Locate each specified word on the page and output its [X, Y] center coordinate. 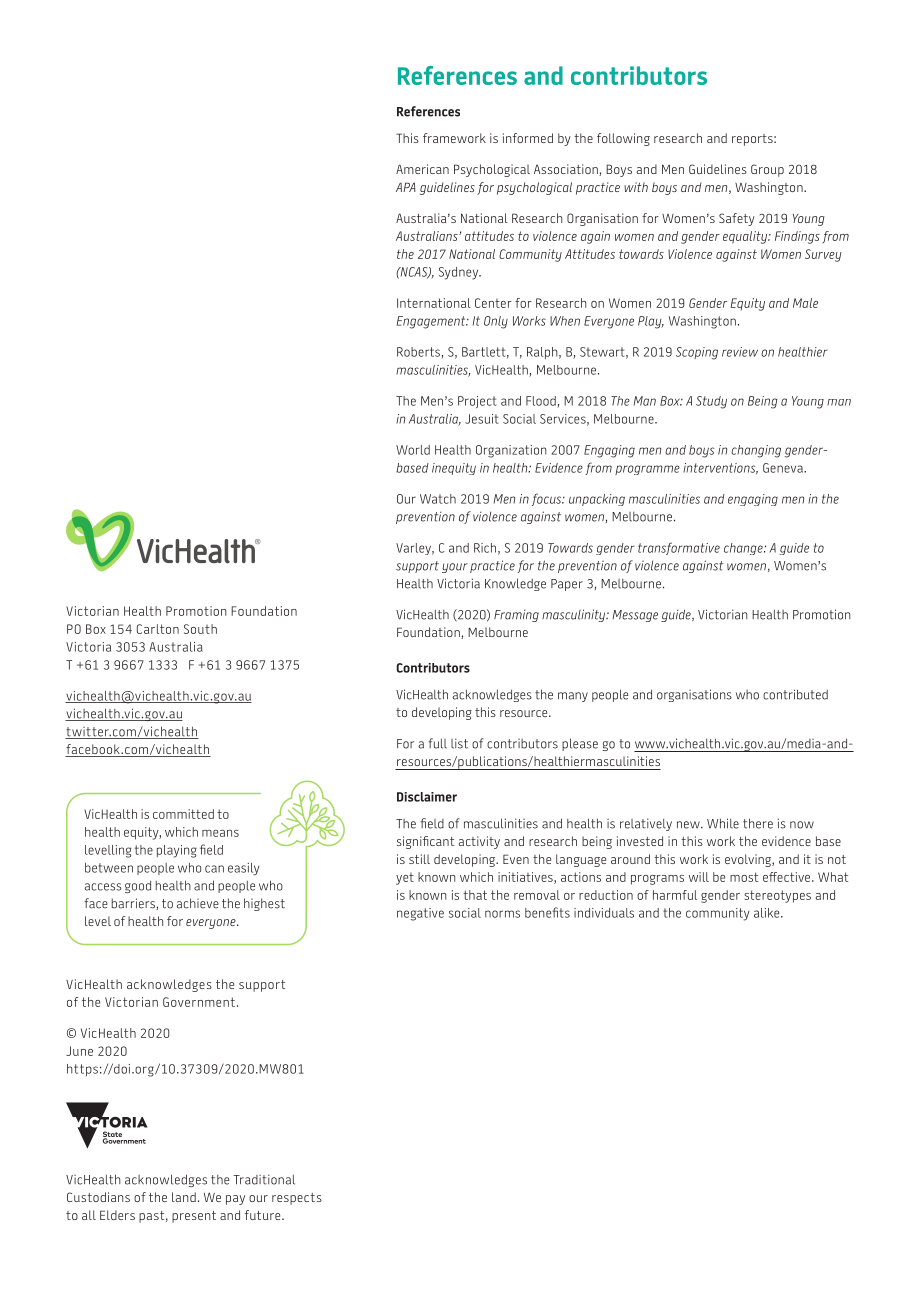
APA [406, 187]
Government [199, 1002]
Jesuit [481, 419]
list [459, 743]
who [747, 695]
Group [767, 170]
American [422, 169]
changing [756, 451]
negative [420, 914]
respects [297, 1199]
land [184, 1197]
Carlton [158, 629]
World [413, 450]
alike [768, 913]
